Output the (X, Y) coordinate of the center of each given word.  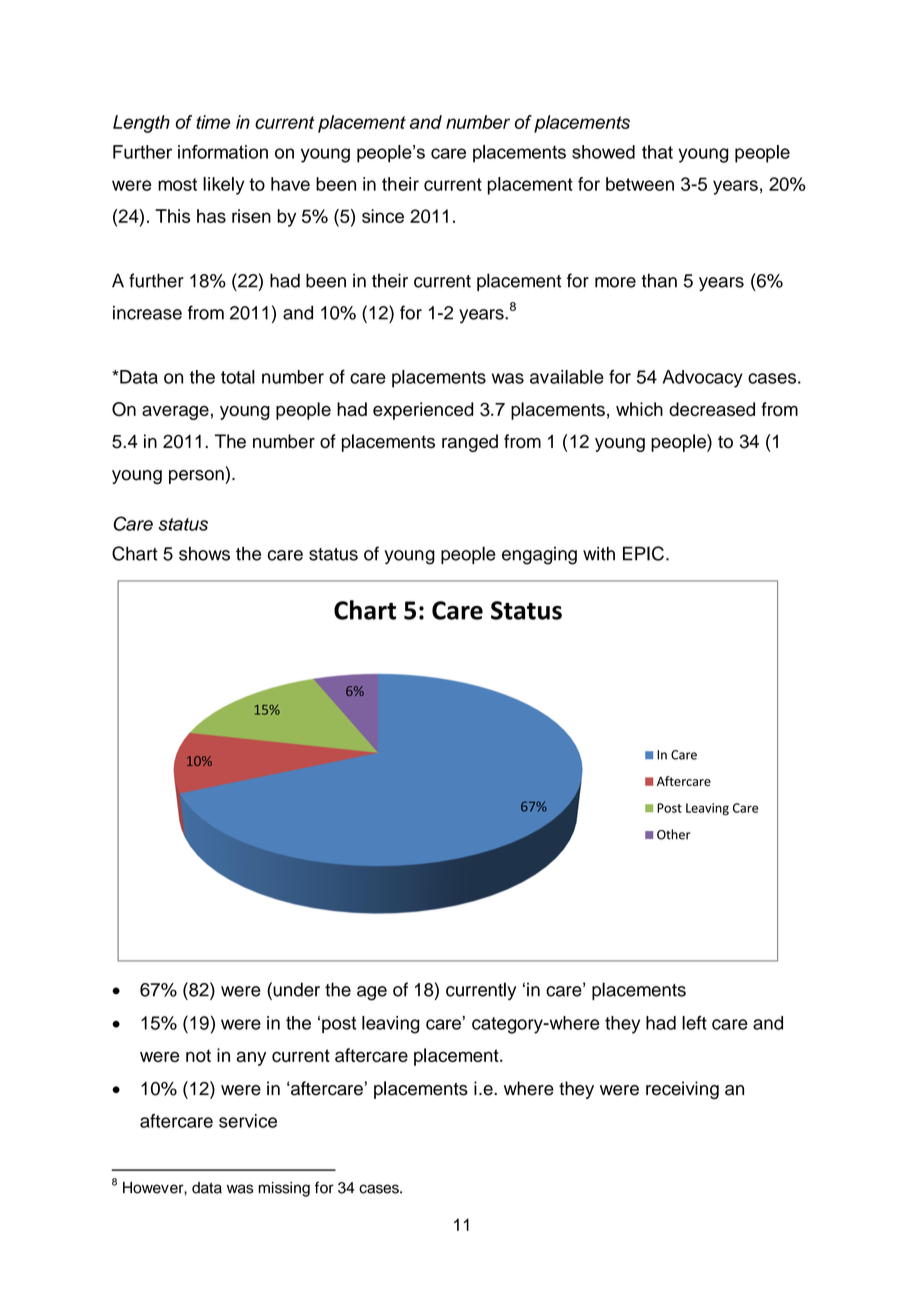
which (639, 409)
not (198, 1055)
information (223, 152)
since (383, 216)
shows (204, 553)
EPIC (643, 553)
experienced (423, 411)
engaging (539, 556)
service (248, 1121)
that (657, 152)
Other (673, 834)
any (251, 1058)
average (175, 412)
